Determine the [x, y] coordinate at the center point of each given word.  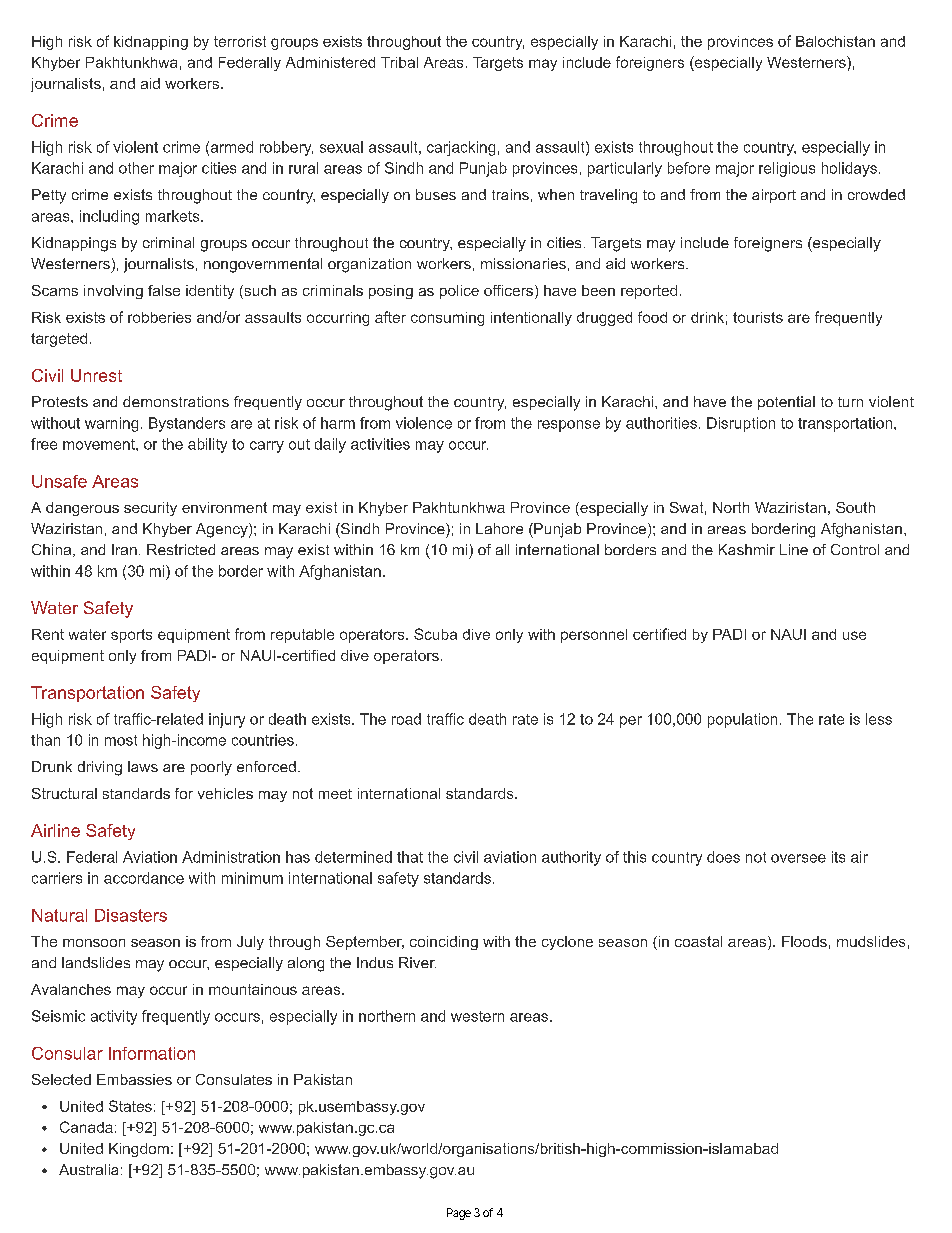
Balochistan [835, 41]
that [410, 857]
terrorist [240, 41]
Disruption [741, 424]
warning [111, 424]
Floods [804, 941]
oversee [798, 858]
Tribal [399, 62]
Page [459, 1214]
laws [143, 766]
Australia [88, 1169]
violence [424, 423]
